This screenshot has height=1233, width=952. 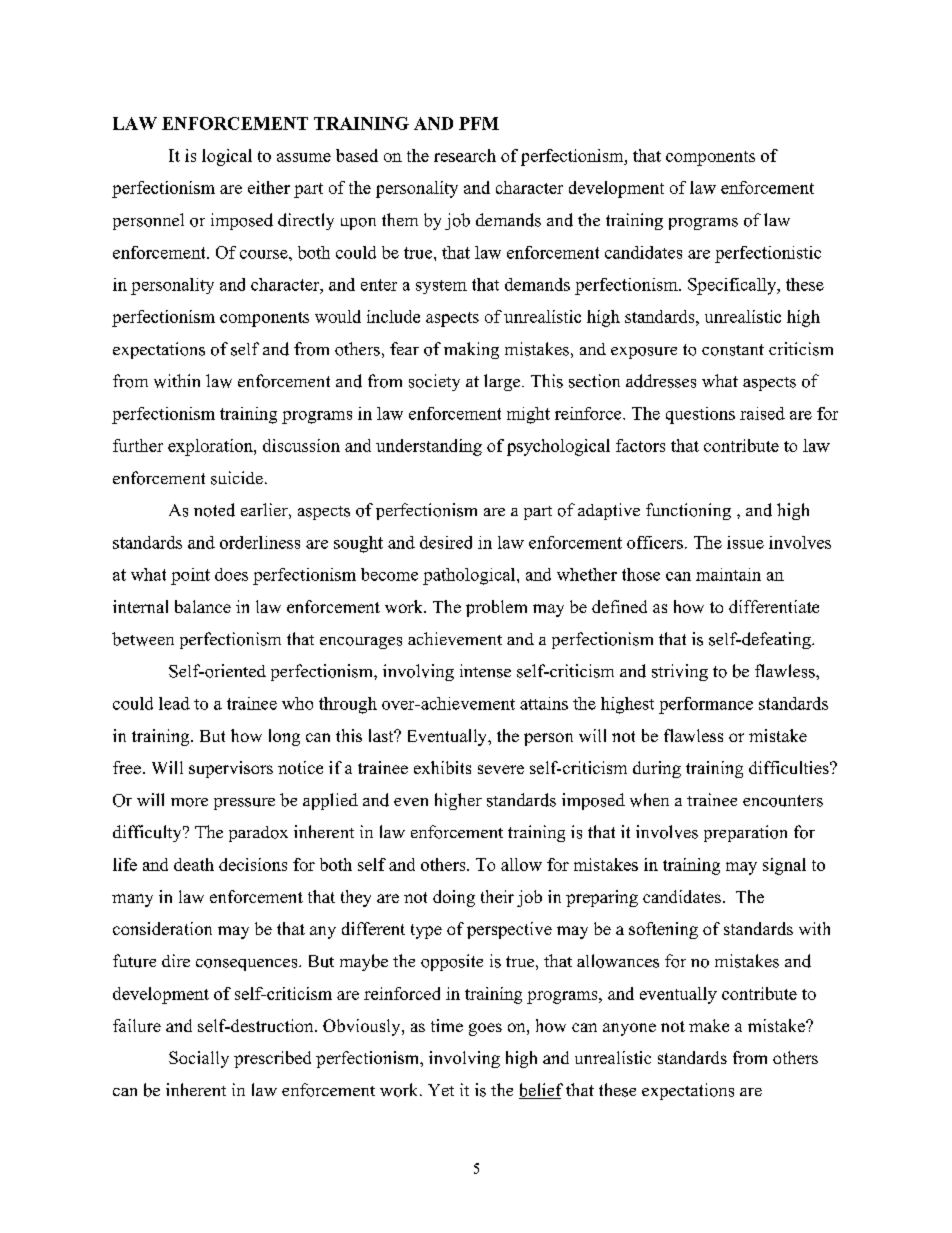 I want to click on during, so click(x=657, y=769).
